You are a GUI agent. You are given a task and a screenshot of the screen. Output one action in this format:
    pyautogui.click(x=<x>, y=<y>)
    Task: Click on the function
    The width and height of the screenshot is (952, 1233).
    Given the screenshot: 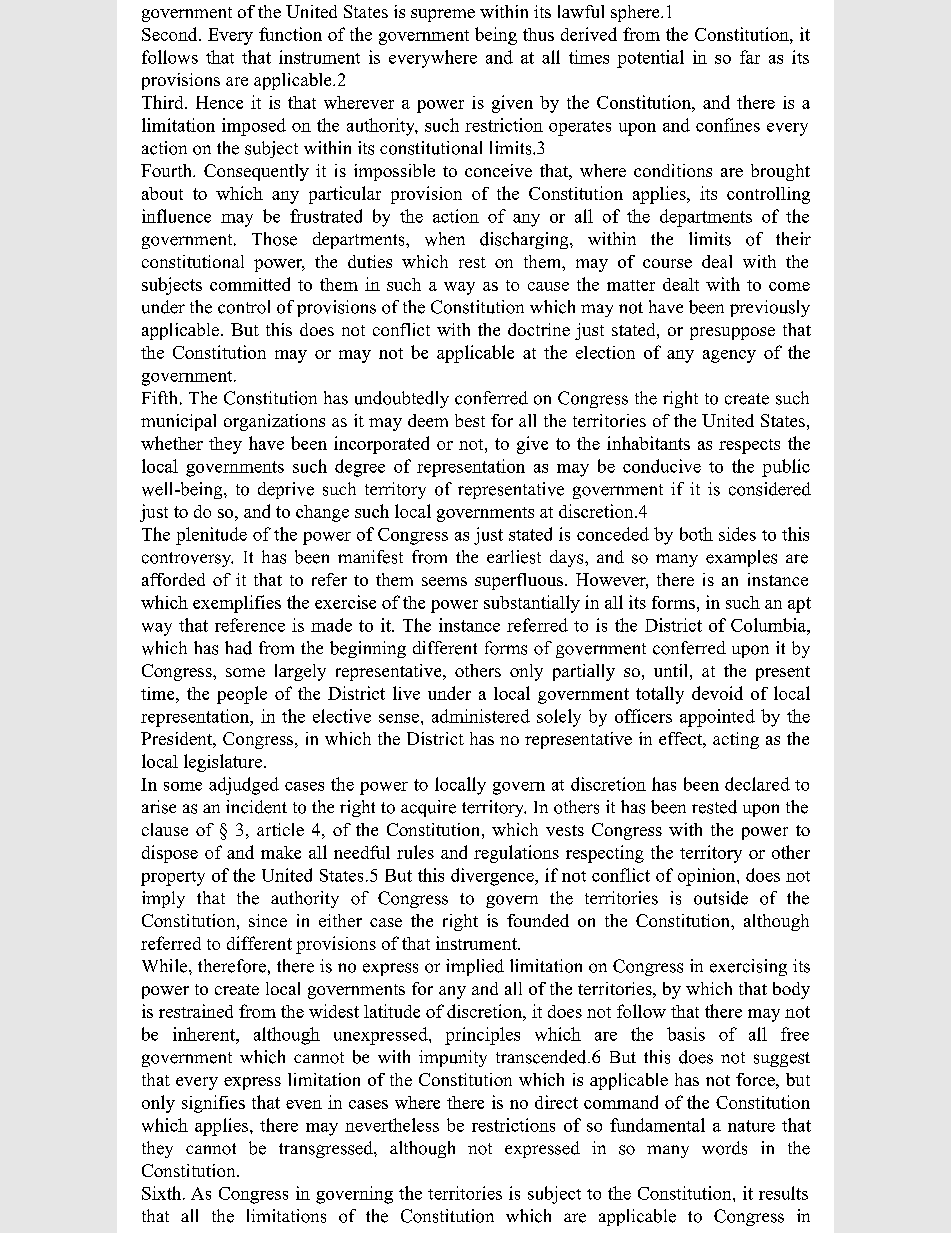 What is the action you would take?
    pyautogui.click(x=290, y=34)
